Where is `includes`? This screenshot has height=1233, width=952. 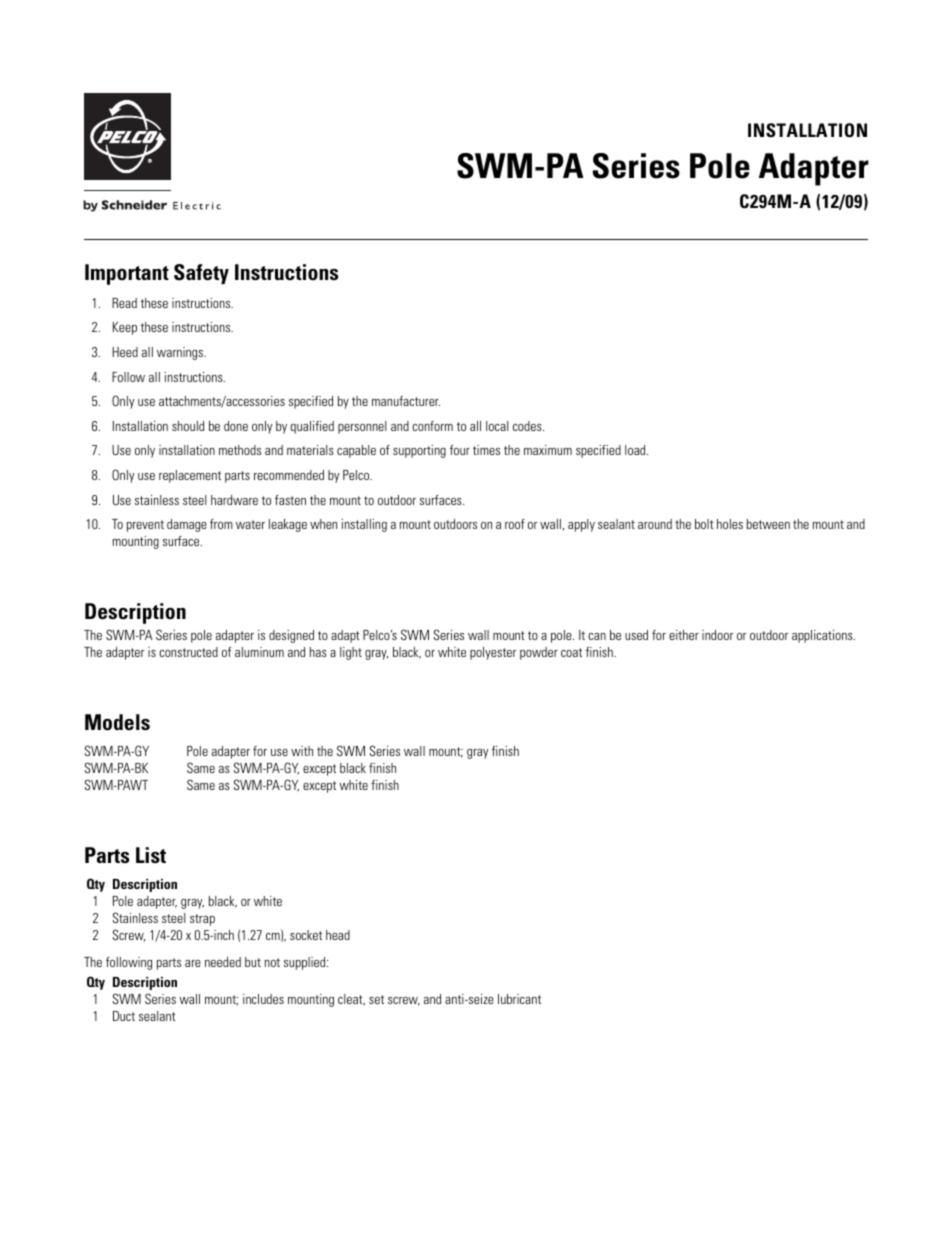
includes is located at coordinates (263, 999).
